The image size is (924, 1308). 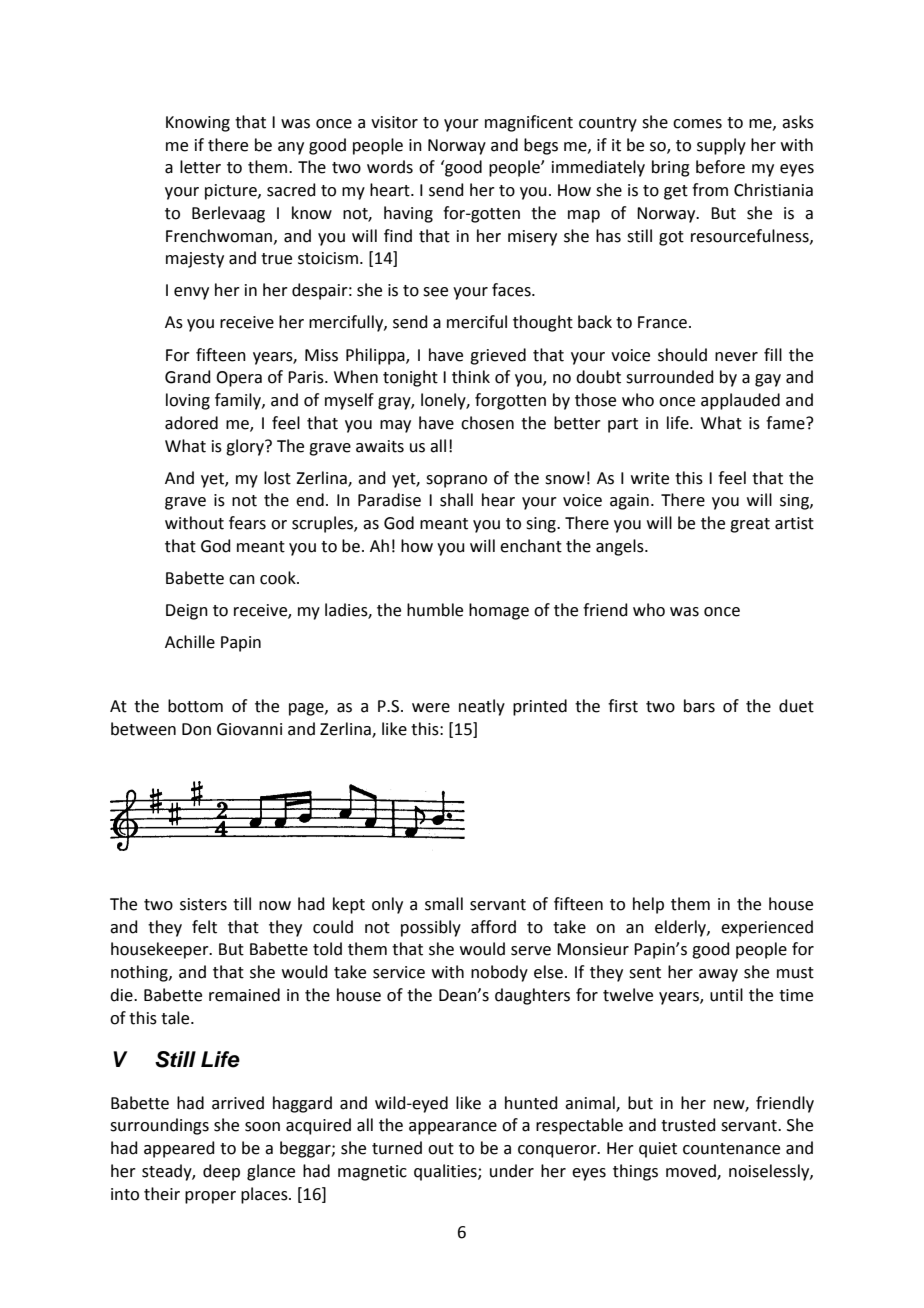 What do you see at coordinates (482, 707) in the page?
I see `neatly` at bounding box center [482, 707].
